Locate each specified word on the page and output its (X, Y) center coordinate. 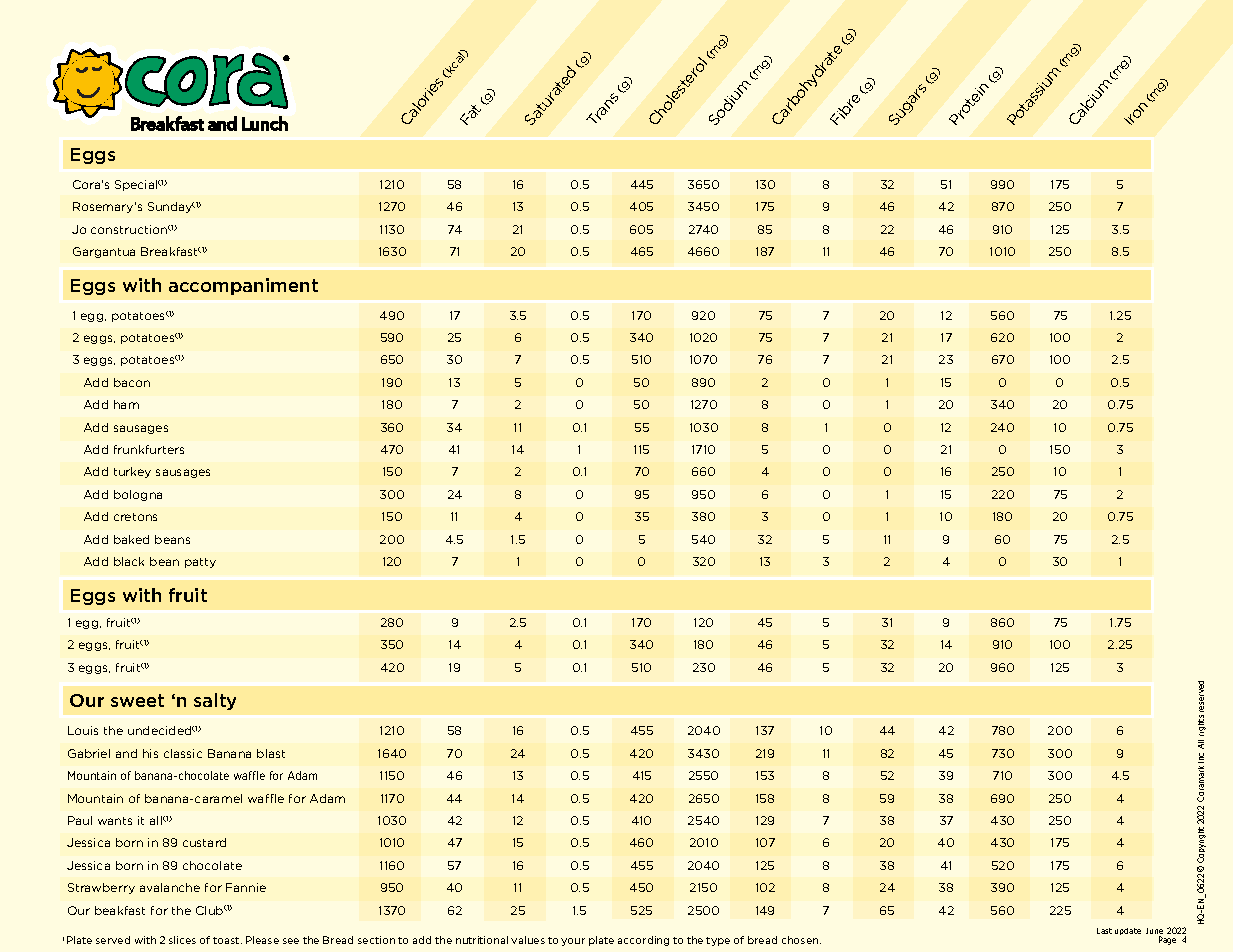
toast (227, 940)
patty (200, 563)
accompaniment (243, 286)
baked (131, 539)
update (1128, 931)
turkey (132, 472)
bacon (132, 382)
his (150, 753)
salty (215, 701)
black (129, 561)
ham (126, 404)
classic (183, 753)
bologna (138, 495)
